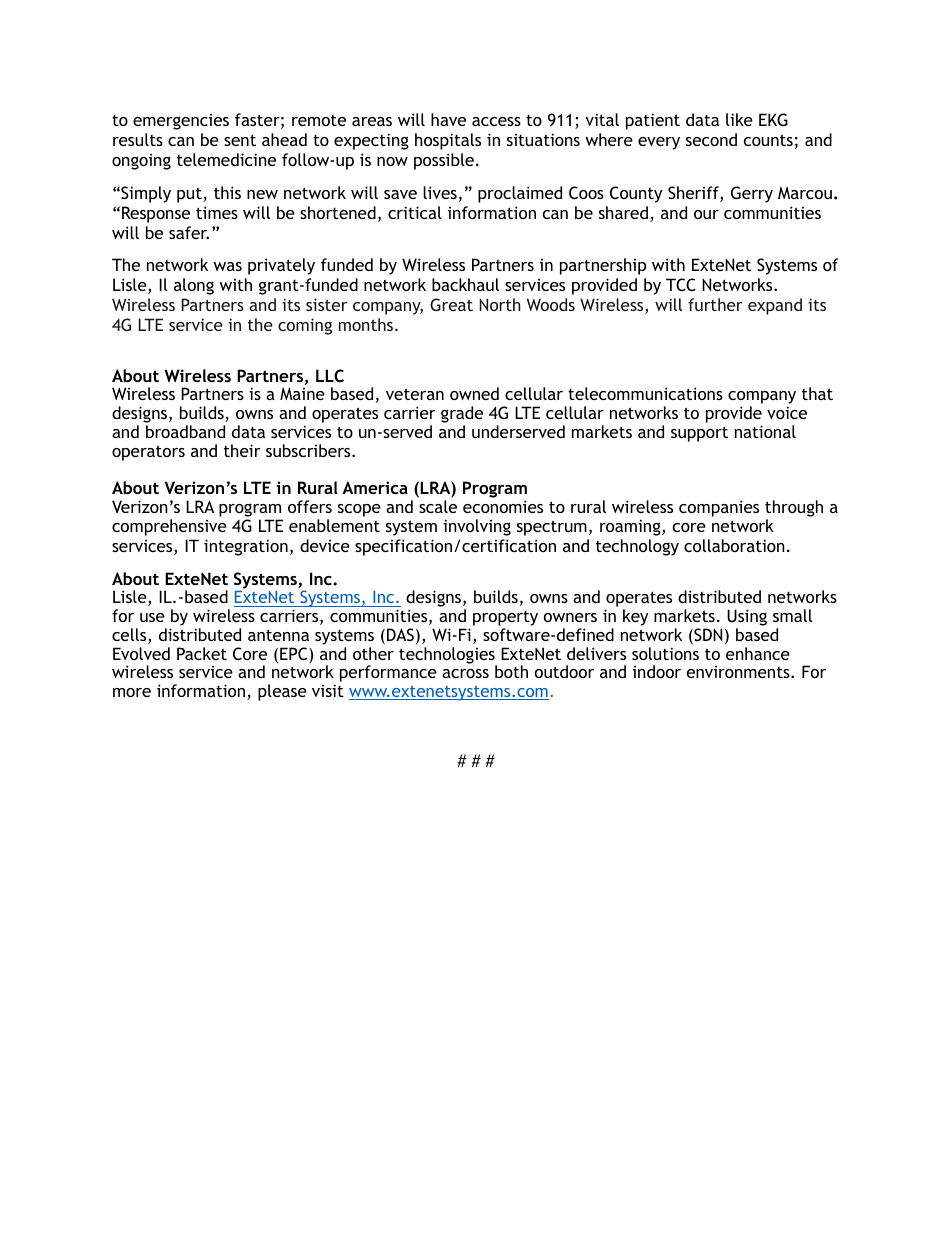 The width and height of the screenshot is (952, 1233). What do you see at coordinates (465, 673) in the screenshot?
I see `across` at bounding box center [465, 673].
